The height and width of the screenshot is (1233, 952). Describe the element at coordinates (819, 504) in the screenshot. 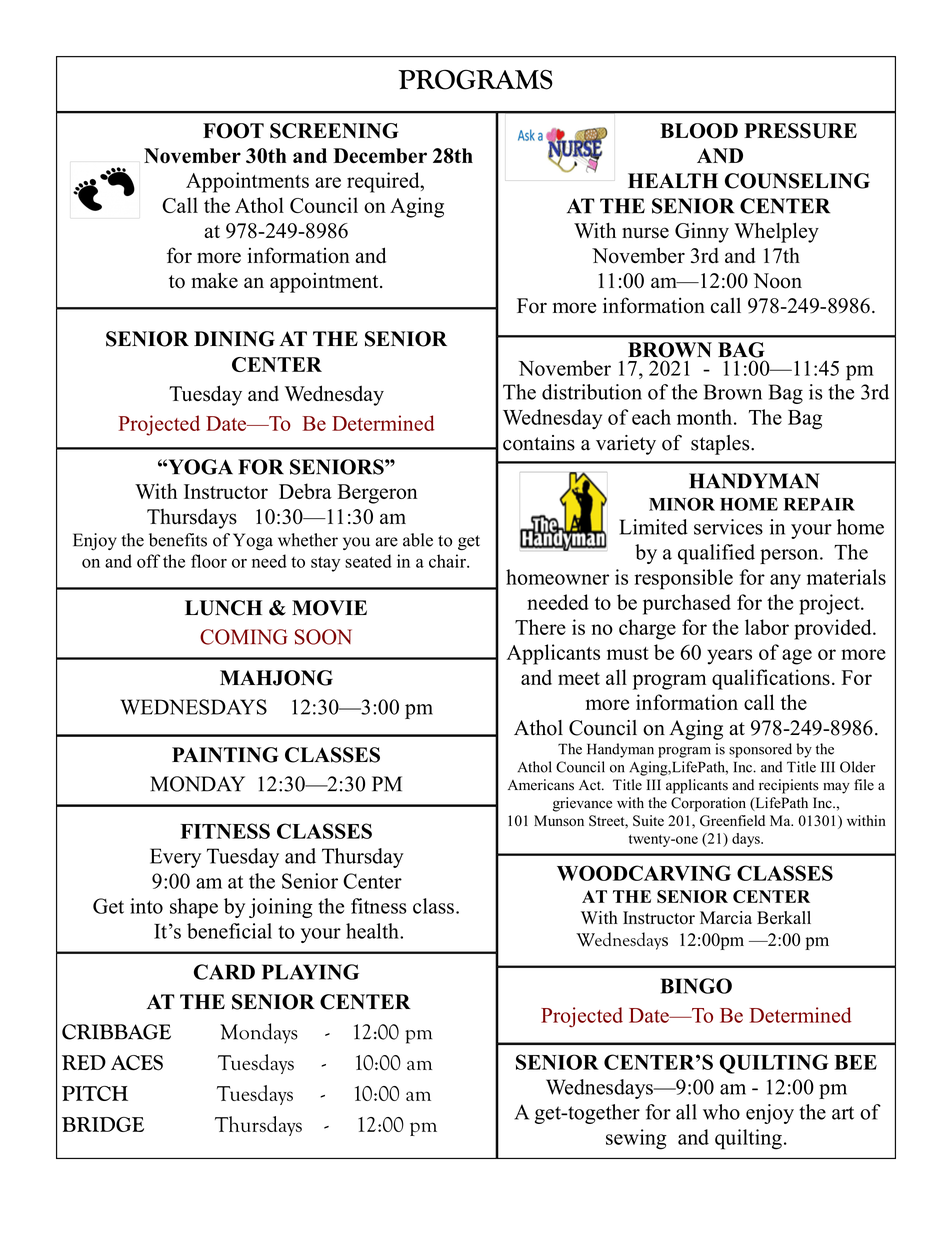

I see `REPAIR` at that location.
